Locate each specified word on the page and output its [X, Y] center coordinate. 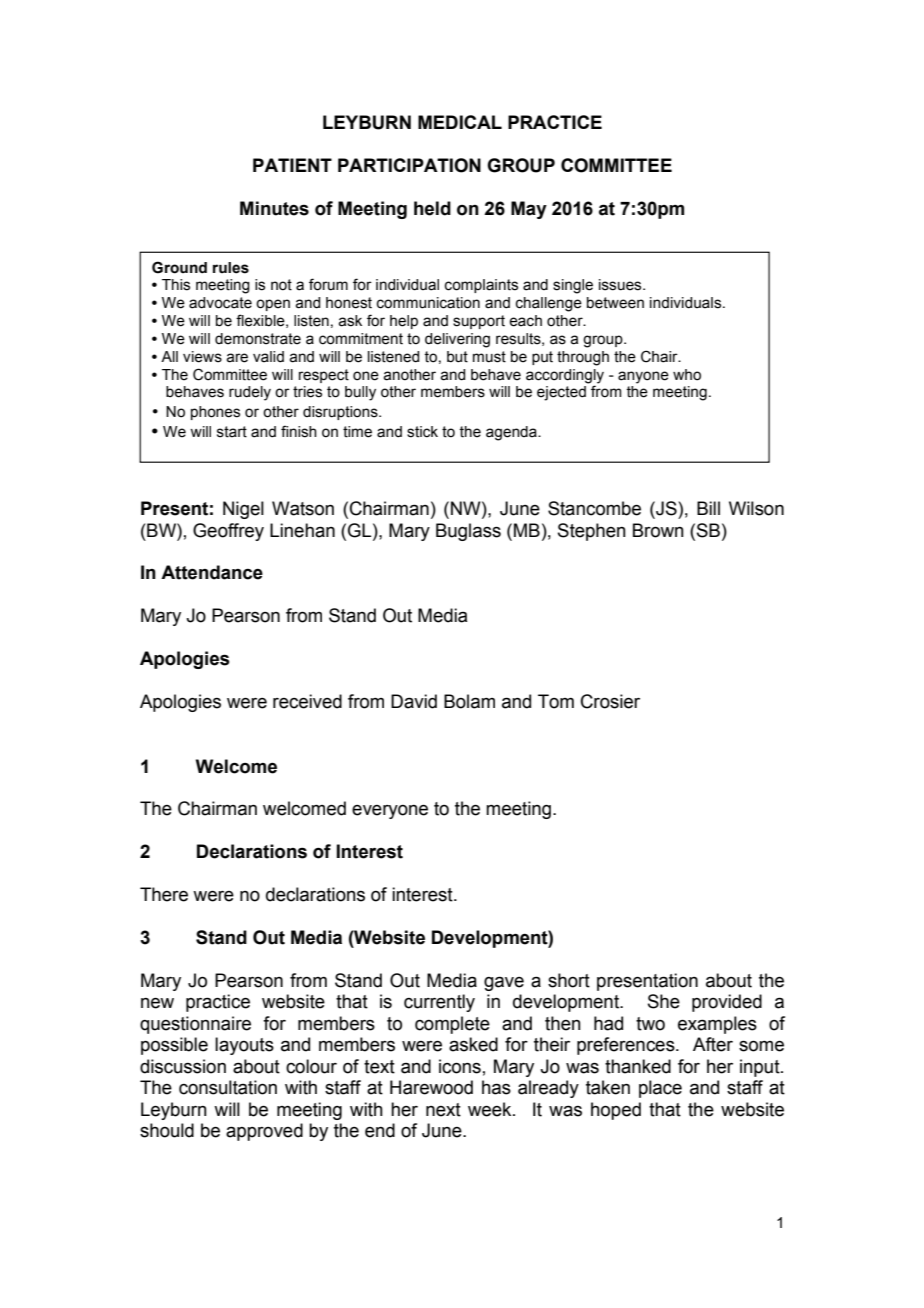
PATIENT [292, 165]
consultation [228, 1087]
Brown [658, 530]
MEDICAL [460, 122]
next [443, 1110]
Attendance [212, 572]
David [414, 701]
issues [621, 285]
